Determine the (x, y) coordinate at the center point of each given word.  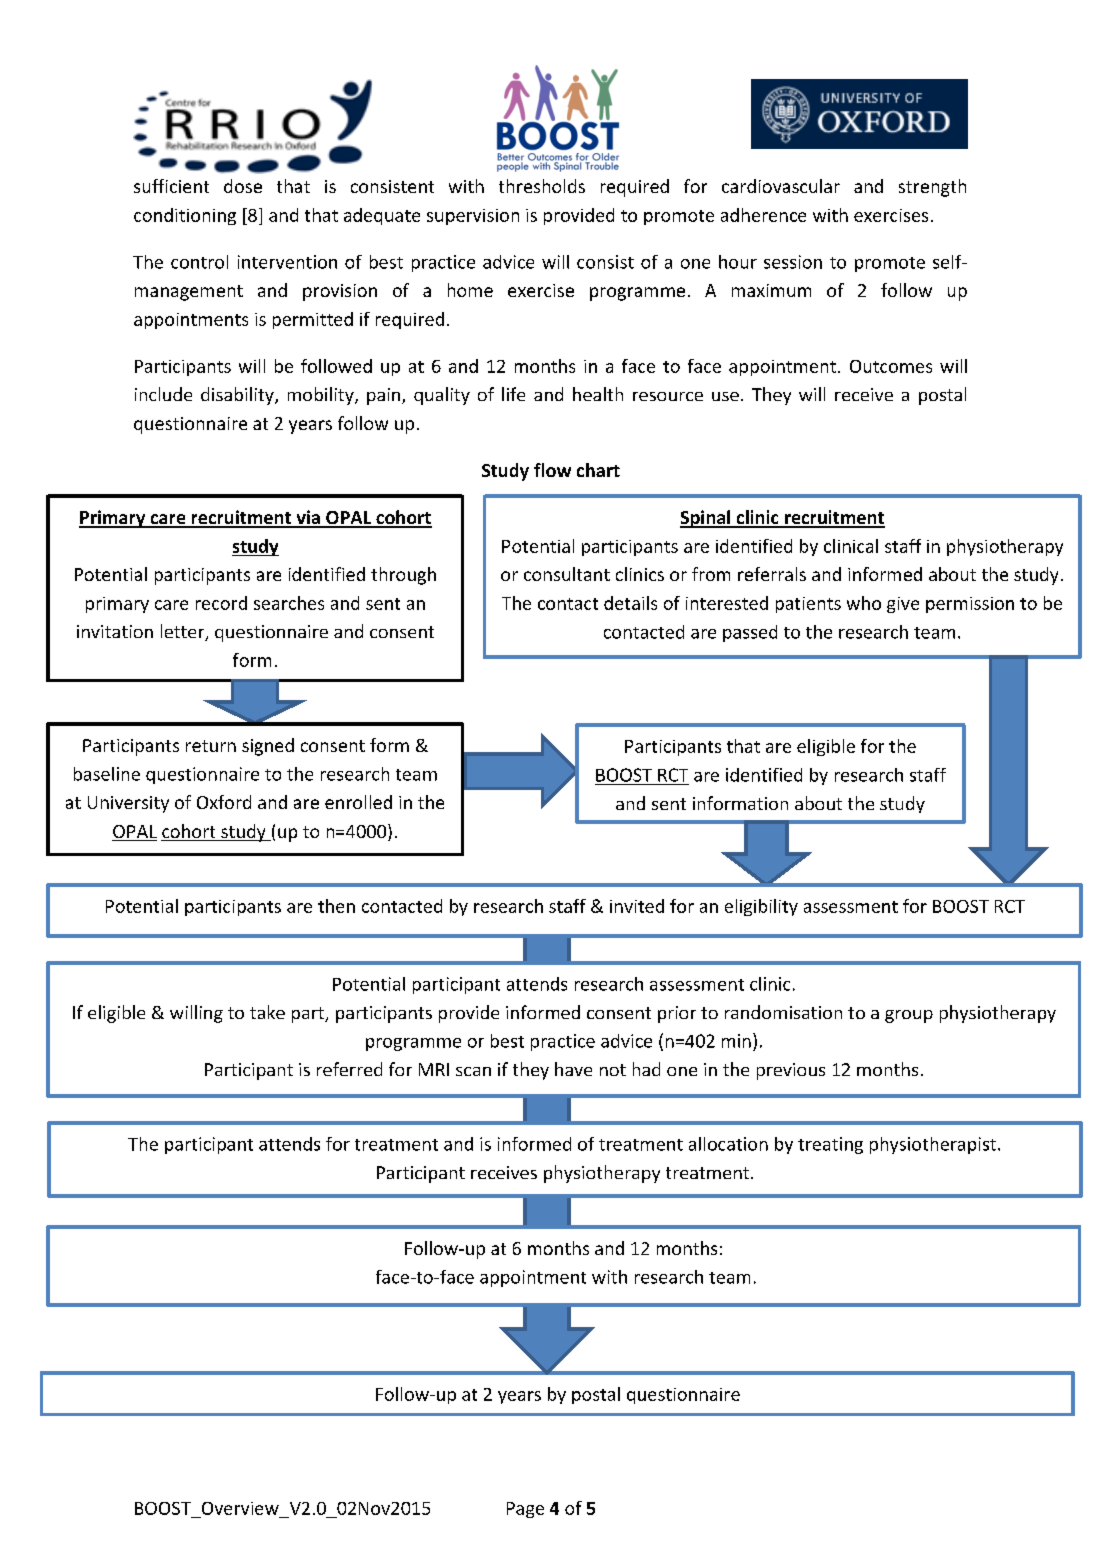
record (221, 603)
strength (932, 188)
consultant (567, 574)
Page (525, 1510)
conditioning (185, 216)
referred (349, 1069)
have (573, 1069)
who (864, 603)
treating (830, 1145)
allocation (728, 1144)
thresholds (542, 186)
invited (637, 906)
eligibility (761, 907)
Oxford (224, 802)
